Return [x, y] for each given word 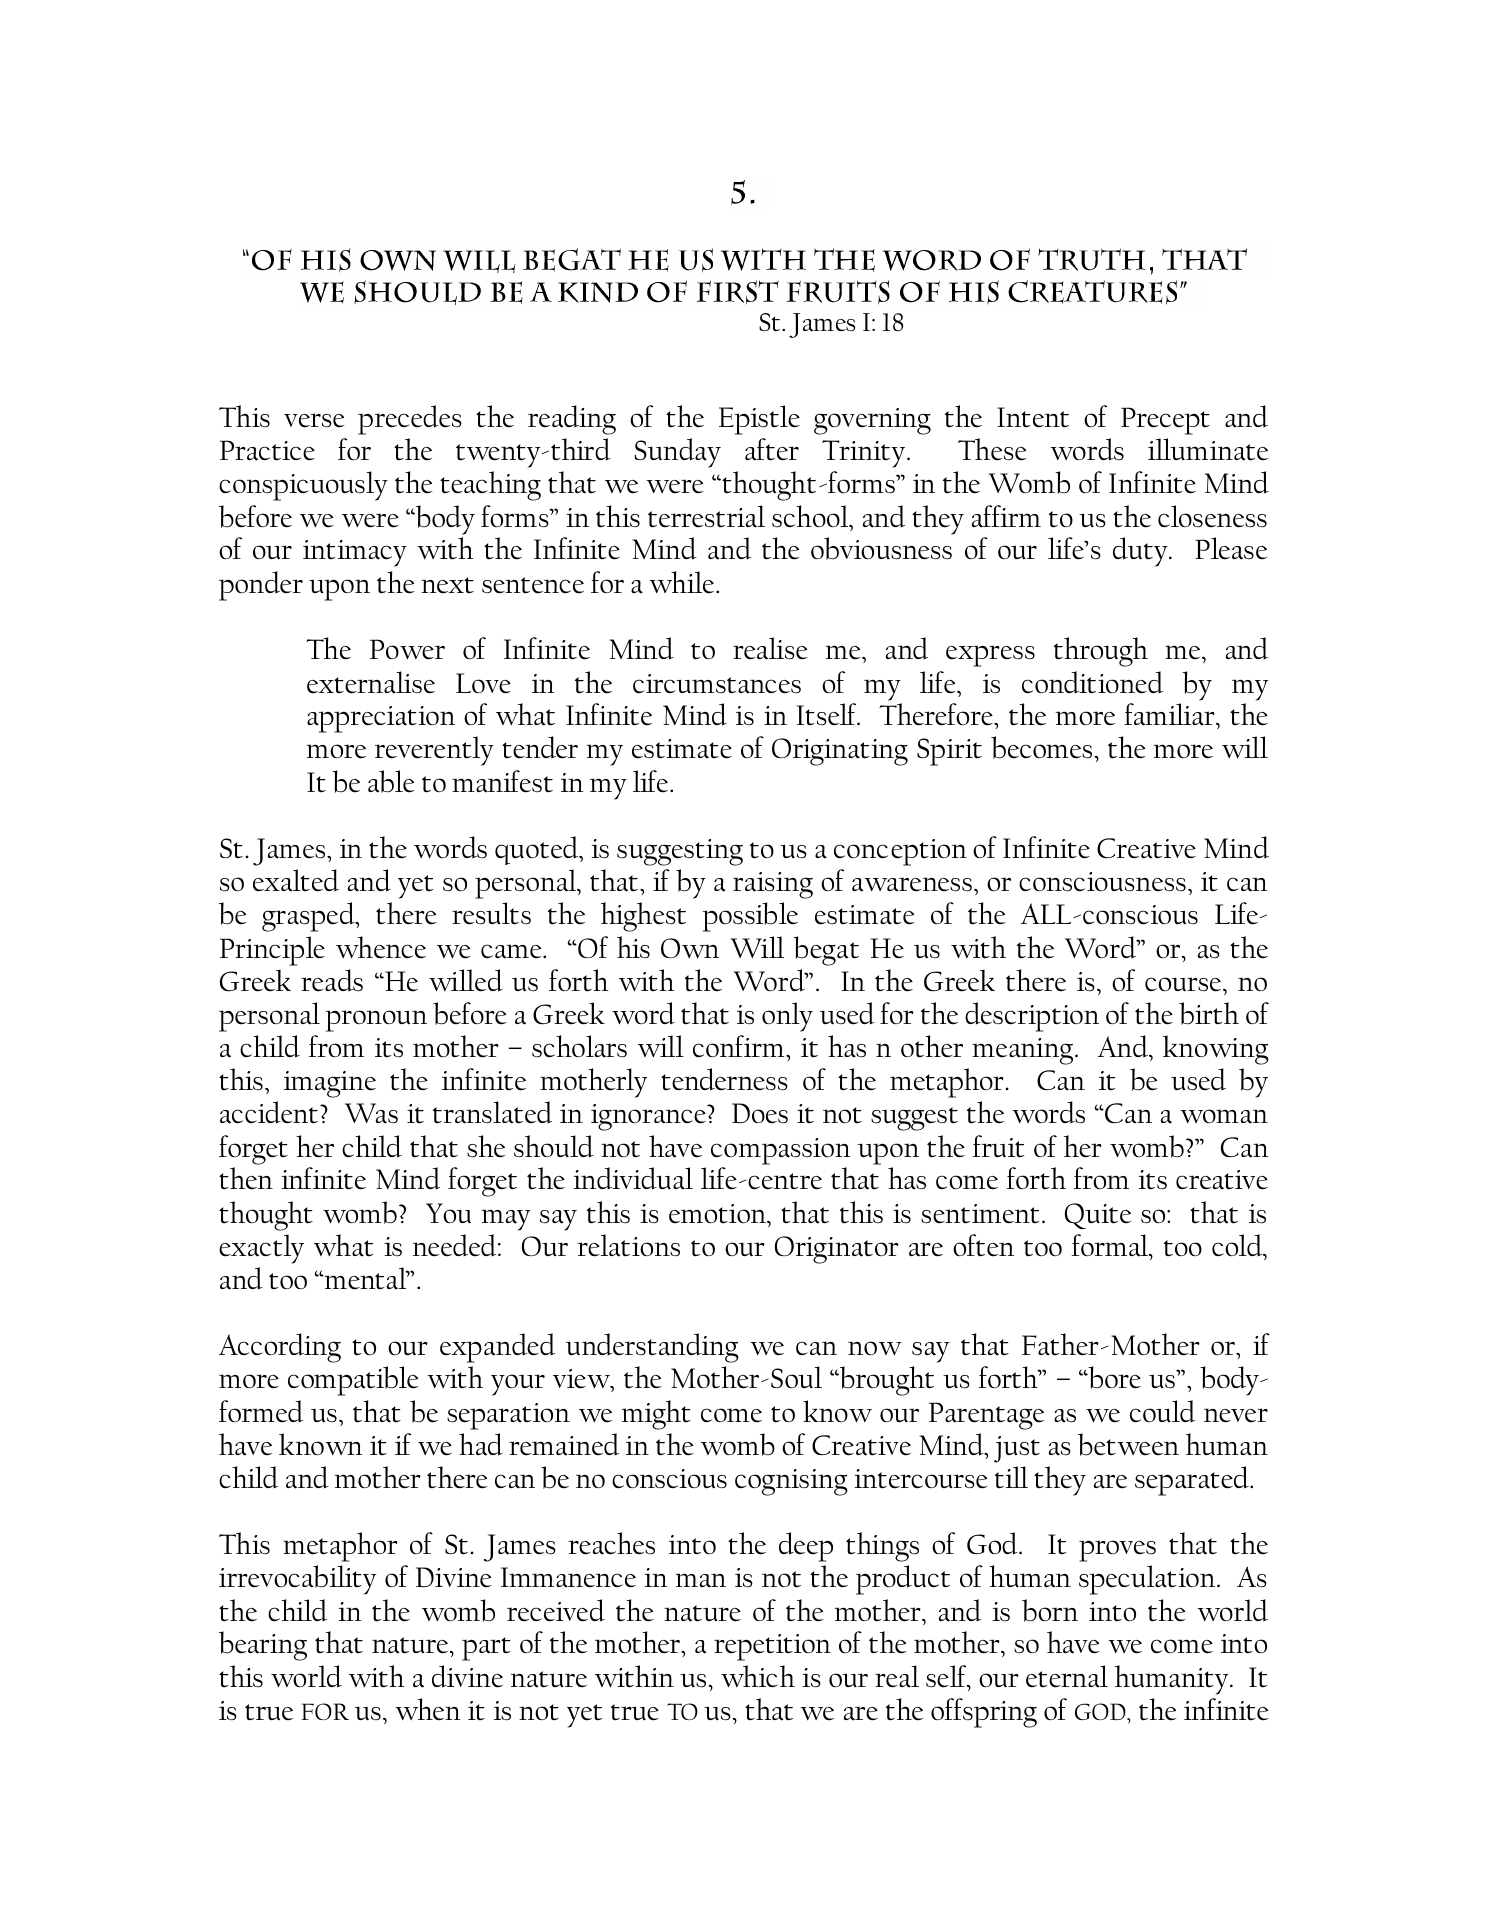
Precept [1165, 421]
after [772, 449]
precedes [410, 420]
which [758, 1676]
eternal [1067, 1676]
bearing [263, 1646]
